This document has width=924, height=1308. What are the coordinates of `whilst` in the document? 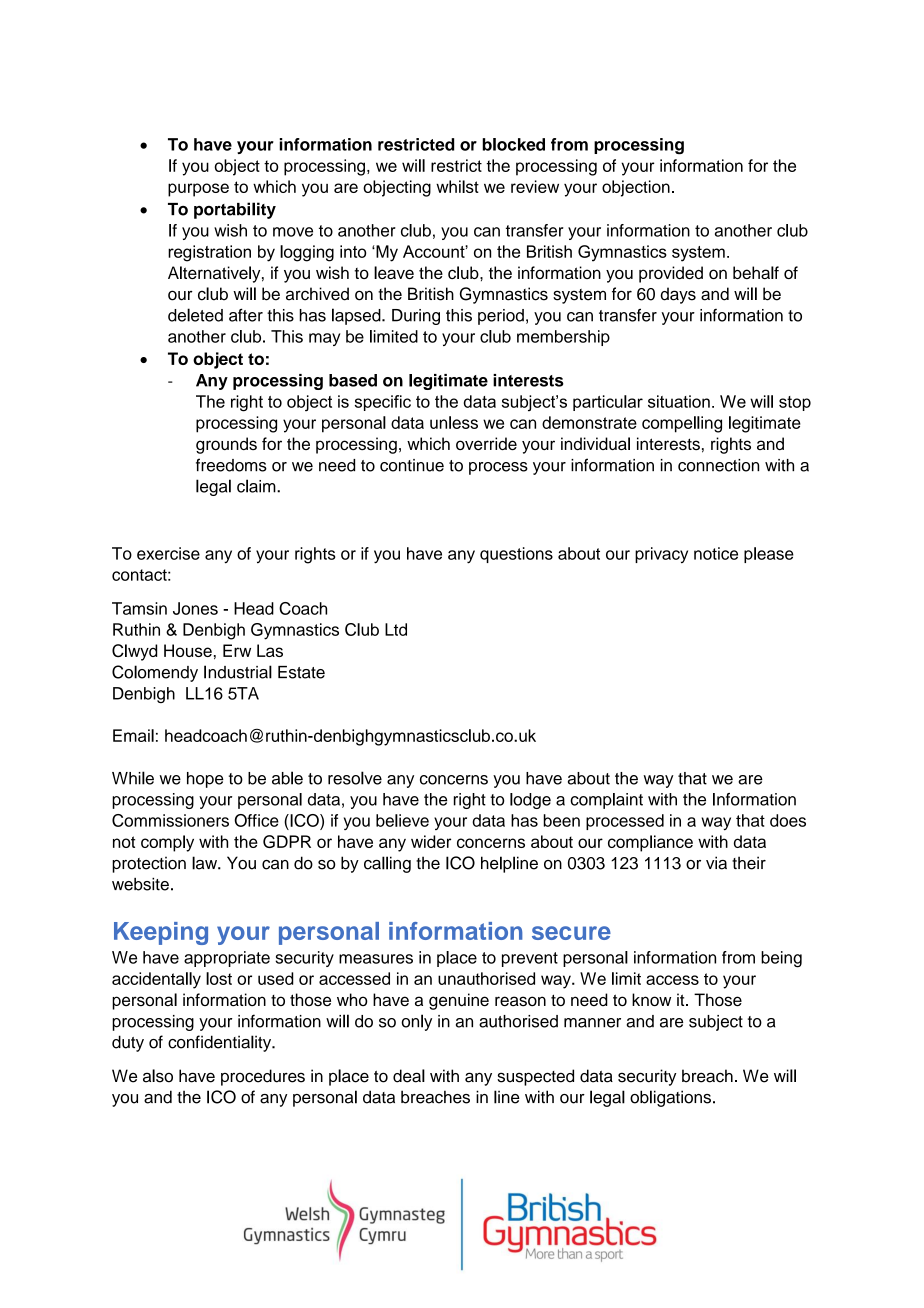 It's located at (457, 186).
